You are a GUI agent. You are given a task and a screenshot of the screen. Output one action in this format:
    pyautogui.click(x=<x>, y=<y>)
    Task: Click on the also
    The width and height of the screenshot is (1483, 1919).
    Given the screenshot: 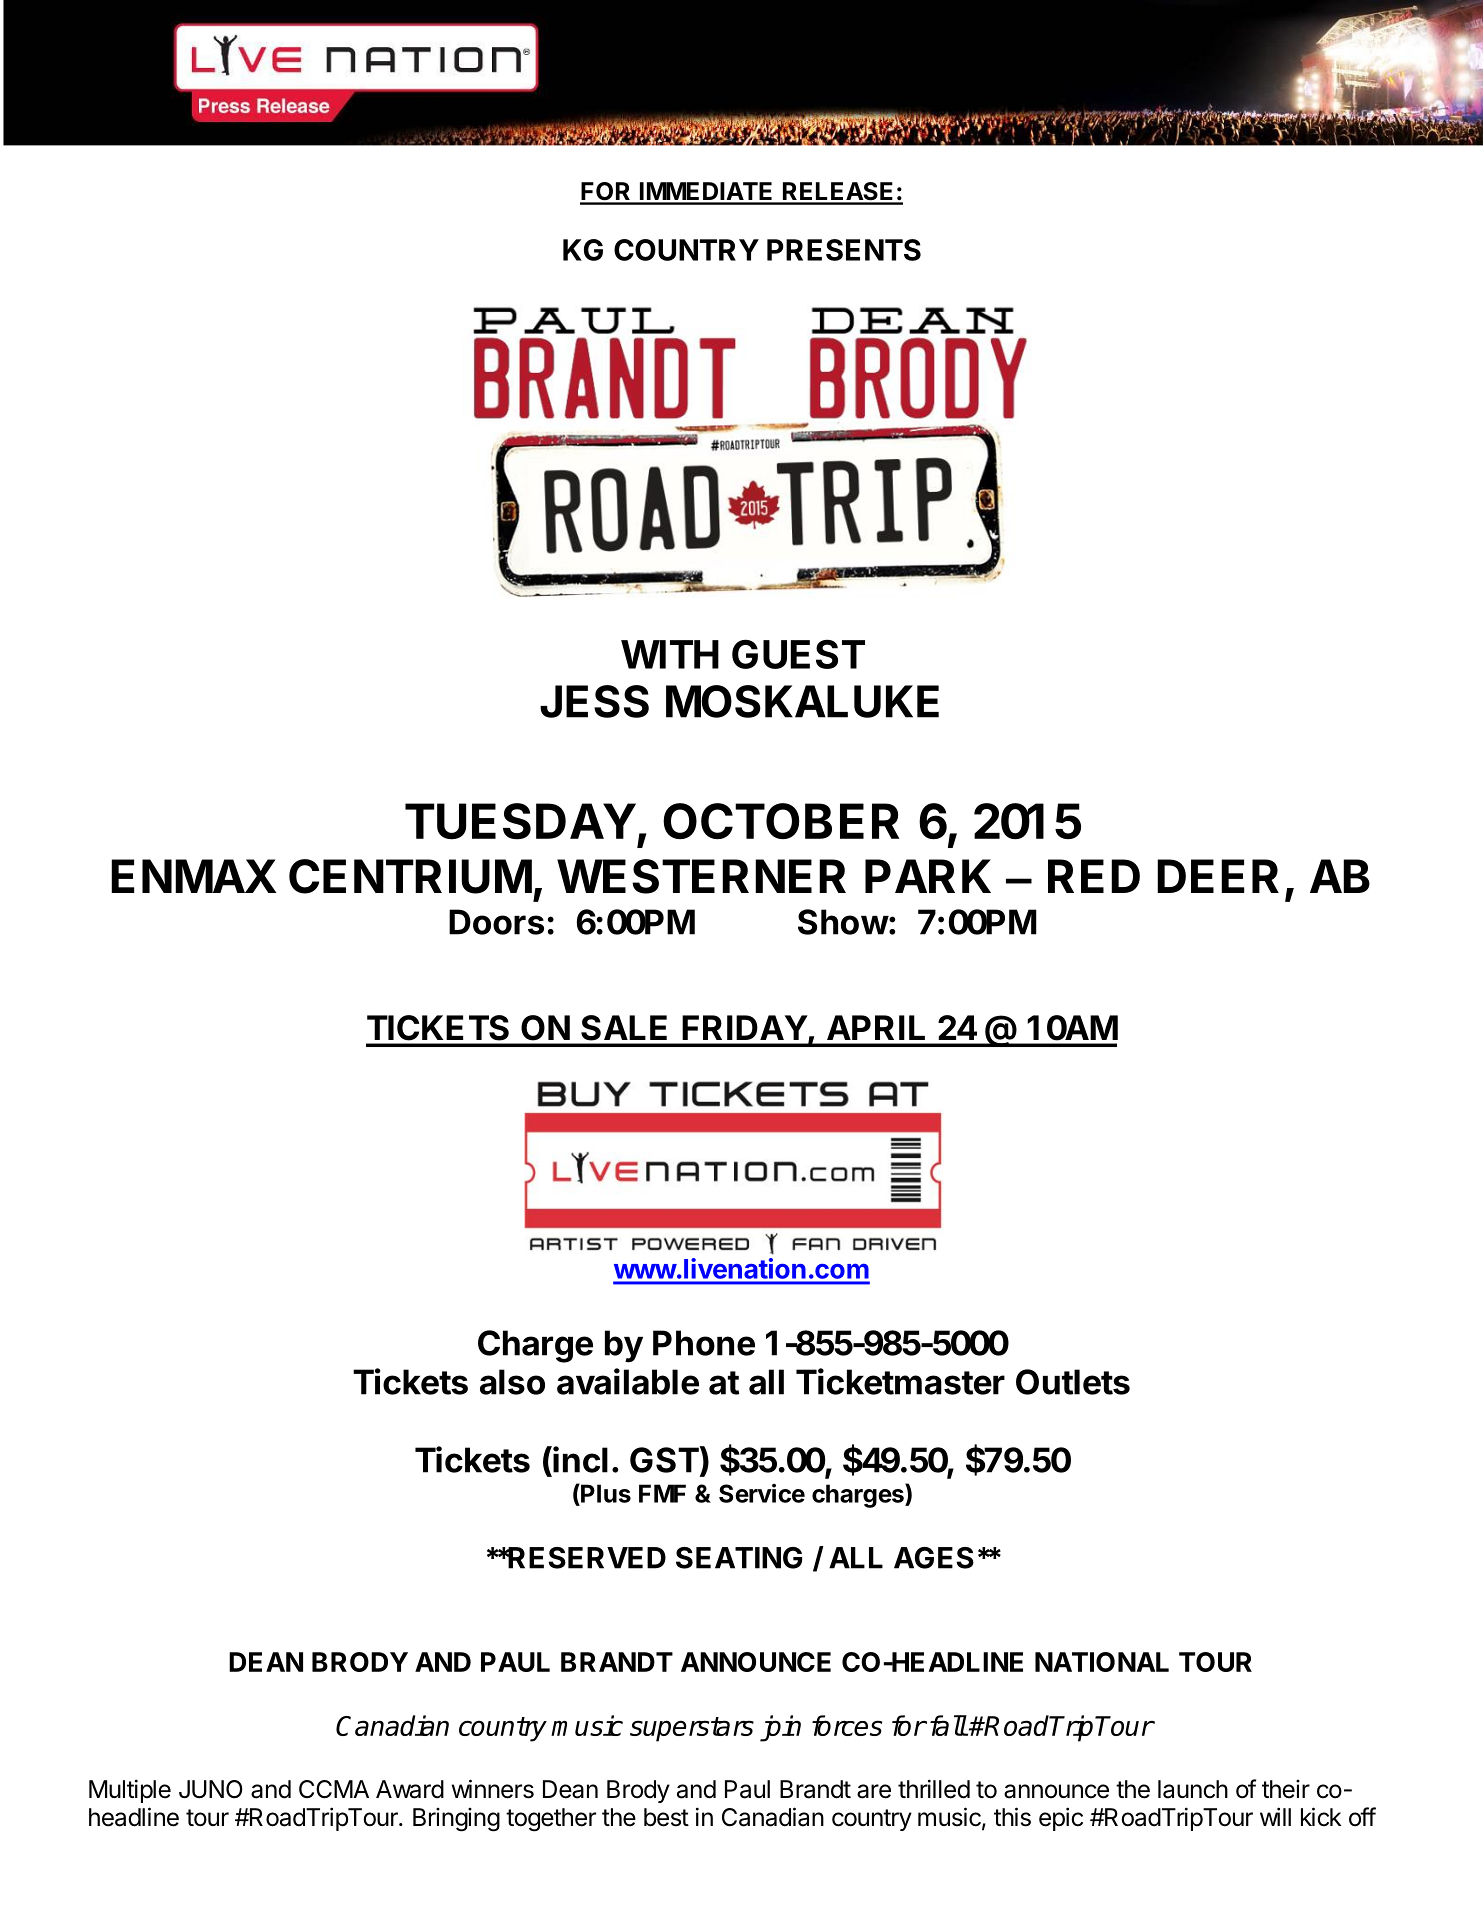 What is the action you would take?
    pyautogui.click(x=512, y=1382)
